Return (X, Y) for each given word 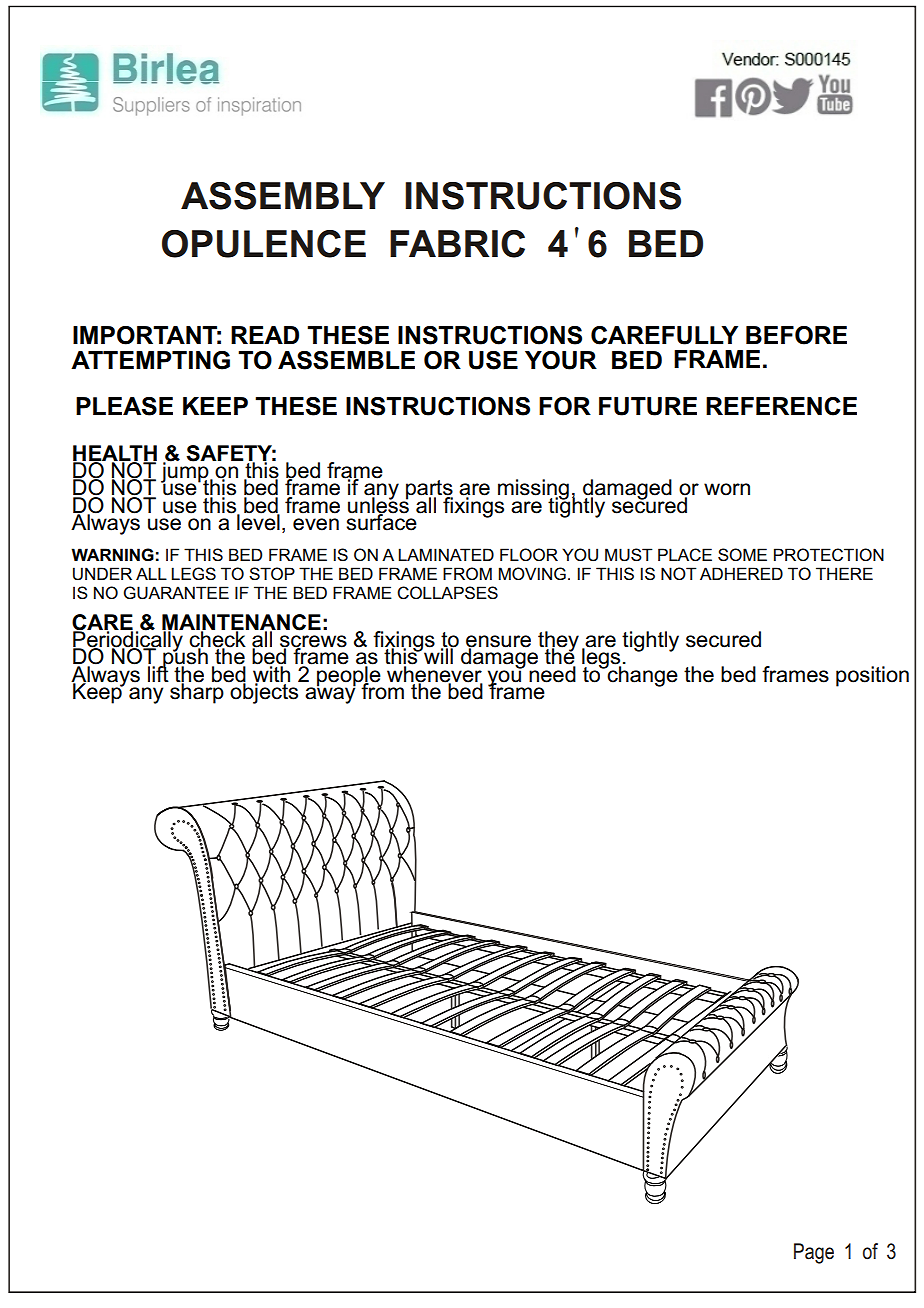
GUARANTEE (176, 593)
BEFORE (796, 335)
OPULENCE (264, 244)
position (872, 676)
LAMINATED (446, 554)
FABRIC (457, 244)
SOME (742, 555)
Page (814, 1253)
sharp (197, 692)
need (552, 673)
